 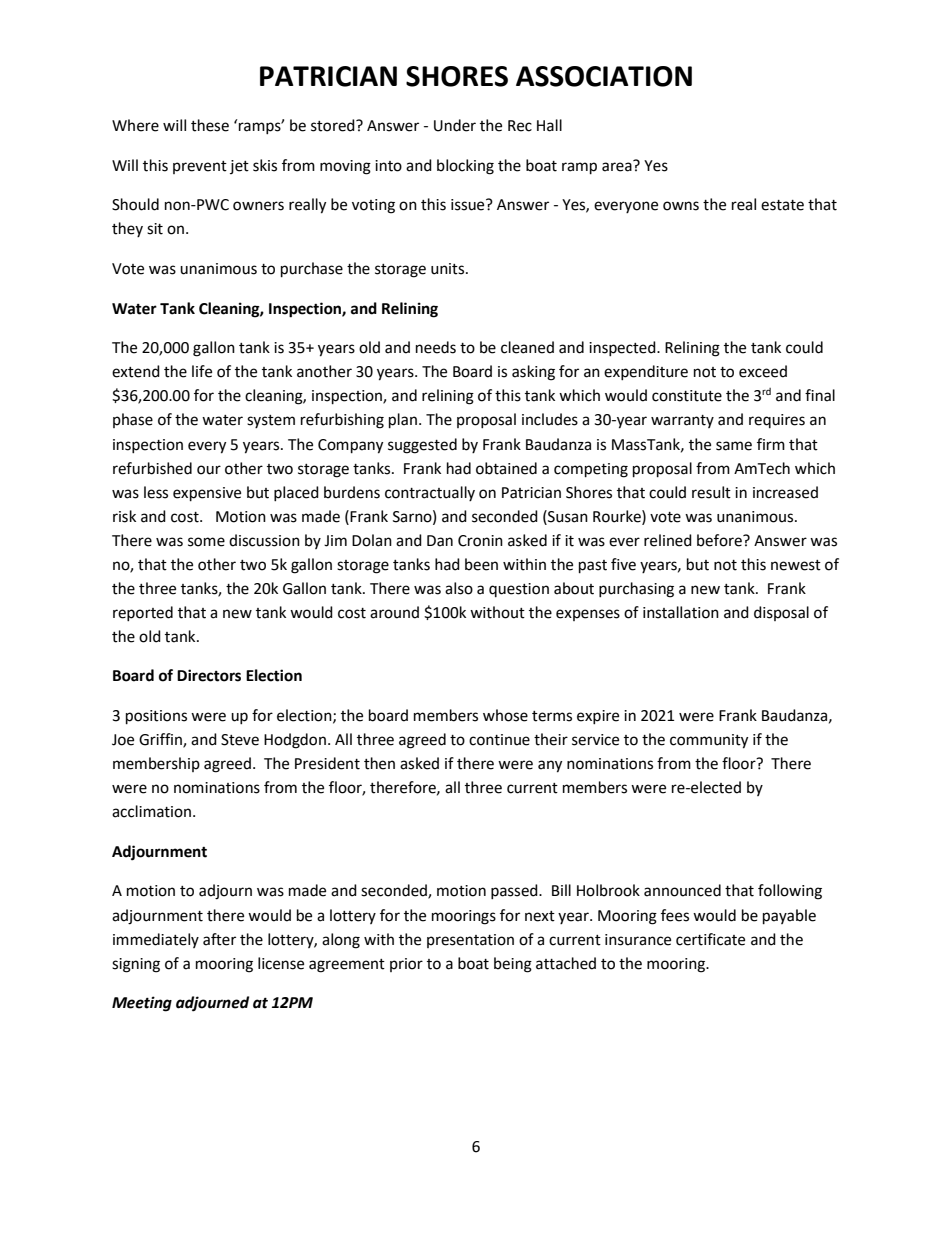 What do you see at coordinates (202, 371) in the document?
I see `life` at bounding box center [202, 371].
